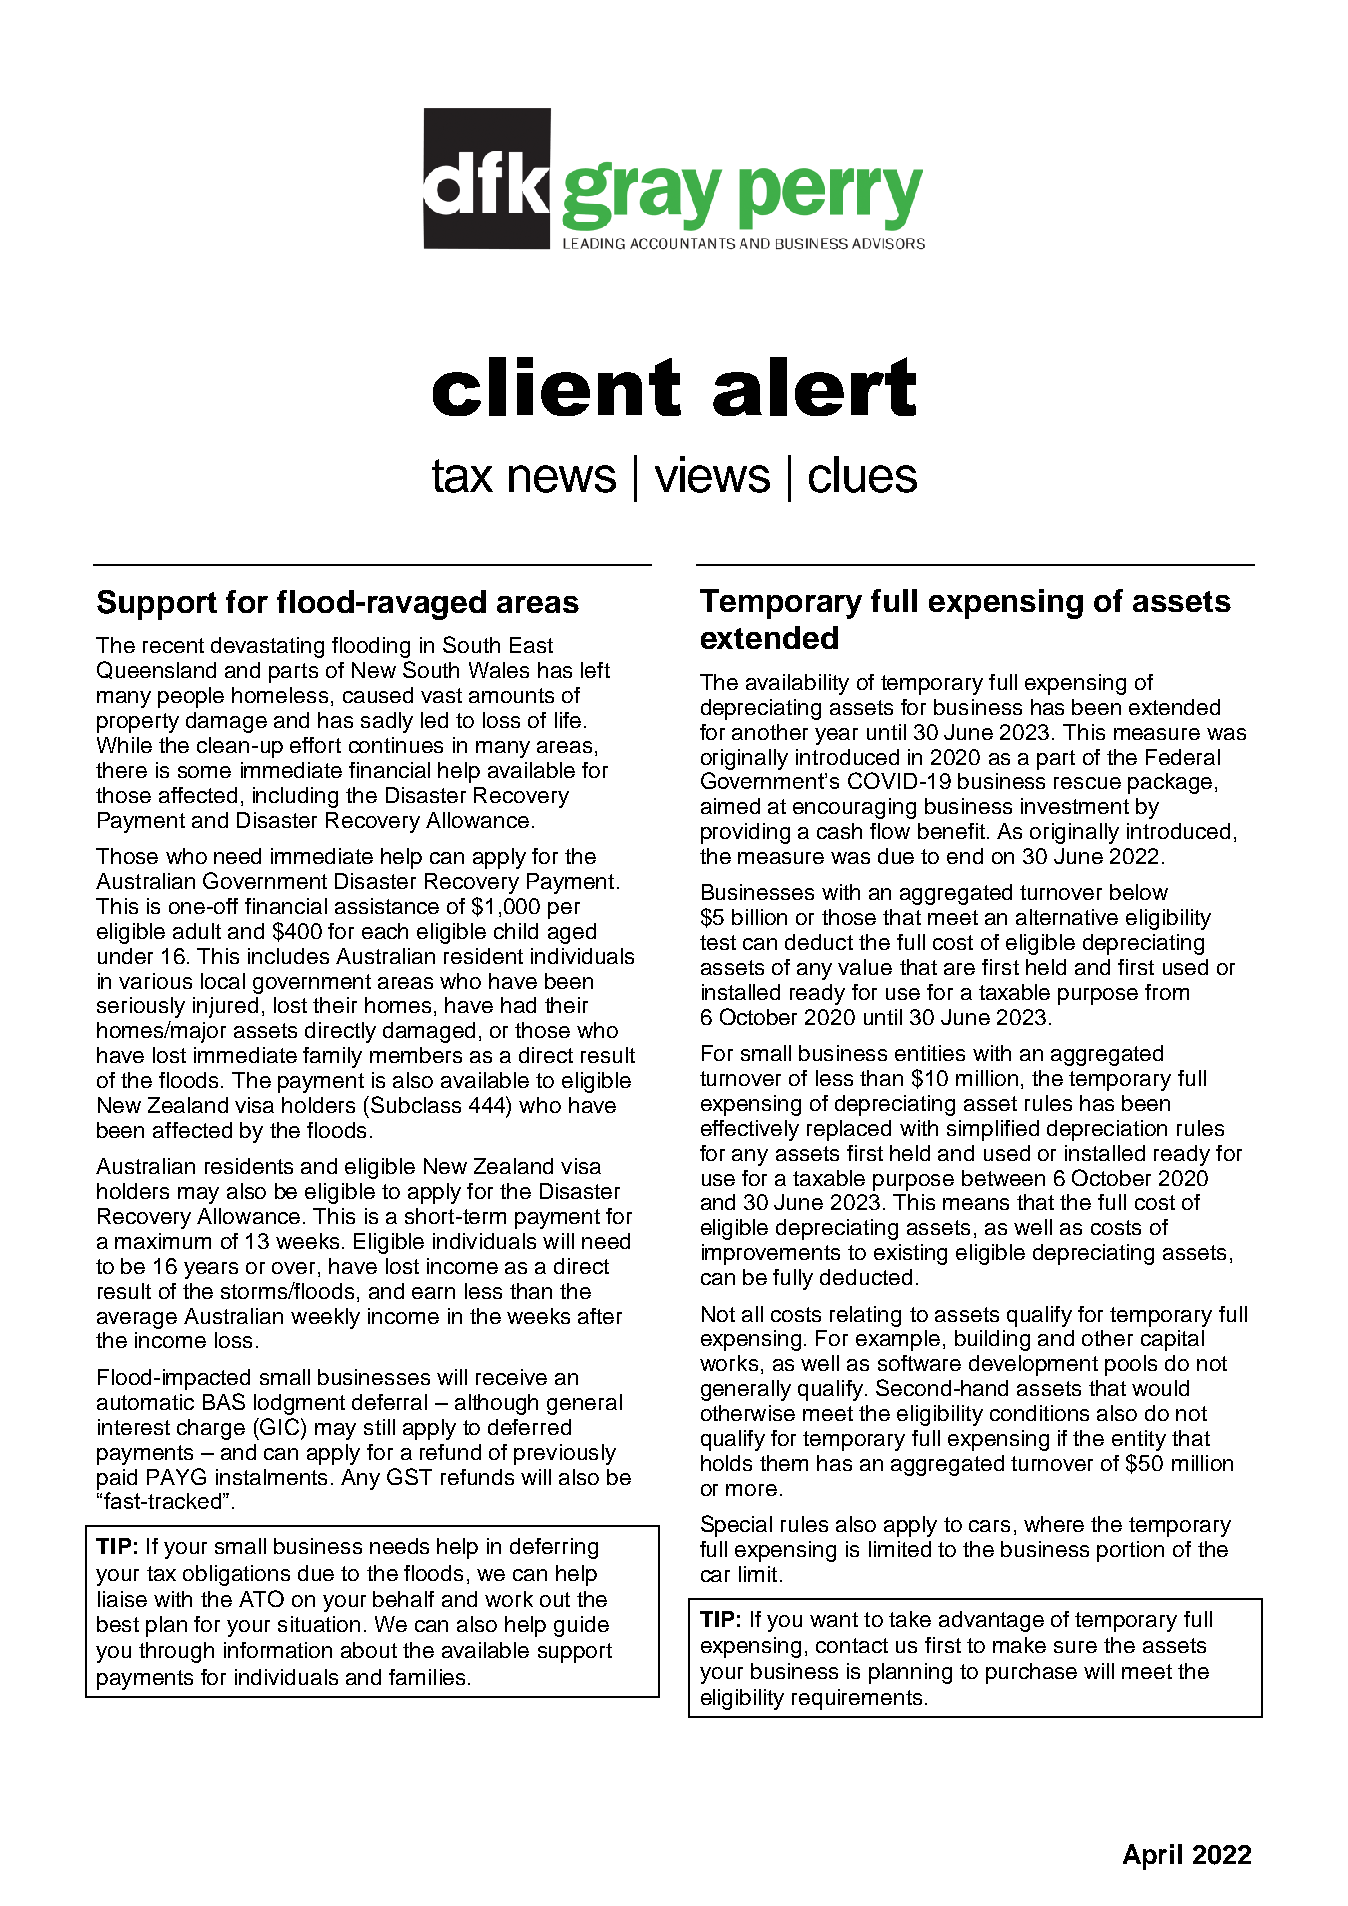 The width and height of the image is (1348, 1906). What do you see at coordinates (278, 1650) in the image?
I see `information` at bounding box center [278, 1650].
